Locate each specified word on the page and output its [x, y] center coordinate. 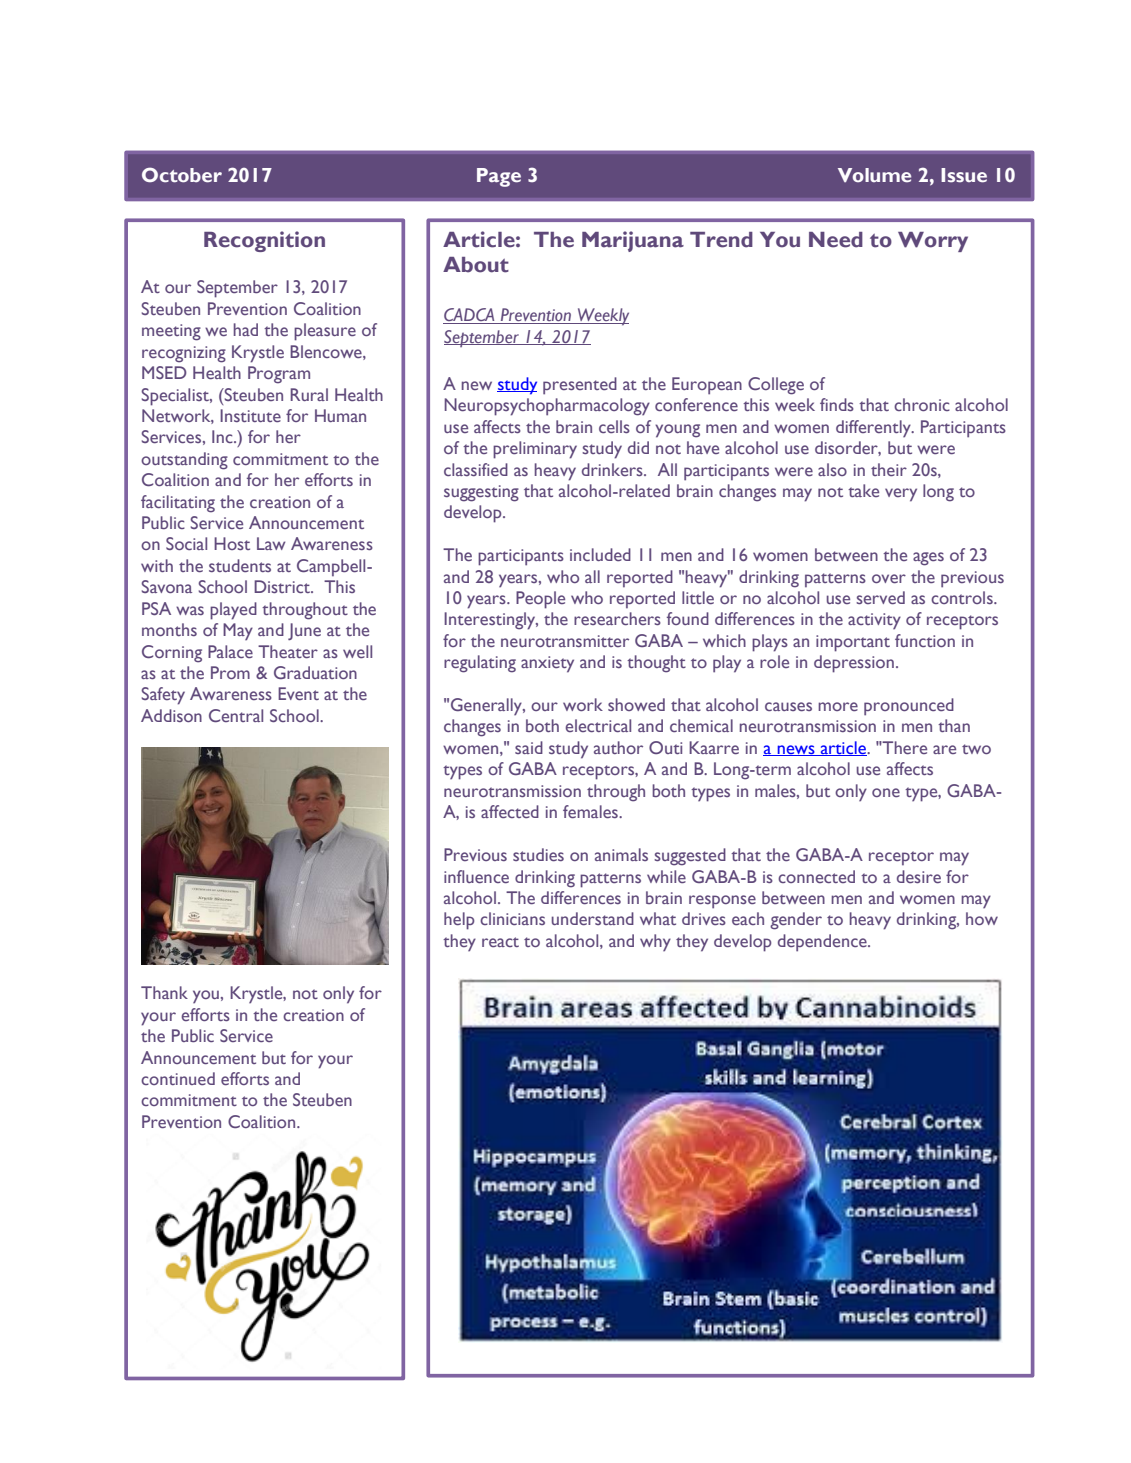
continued [178, 1078]
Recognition [264, 241]
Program [279, 375]
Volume [874, 175]
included [600, 554]
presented [580, 386]
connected [816, 876]
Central [236, 715]
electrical [598, 725]
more [838, 706]
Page [499, 177]
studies [538, 854]
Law [271, 543]
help [459, 921]
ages [928, 559]
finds [837, 404]
